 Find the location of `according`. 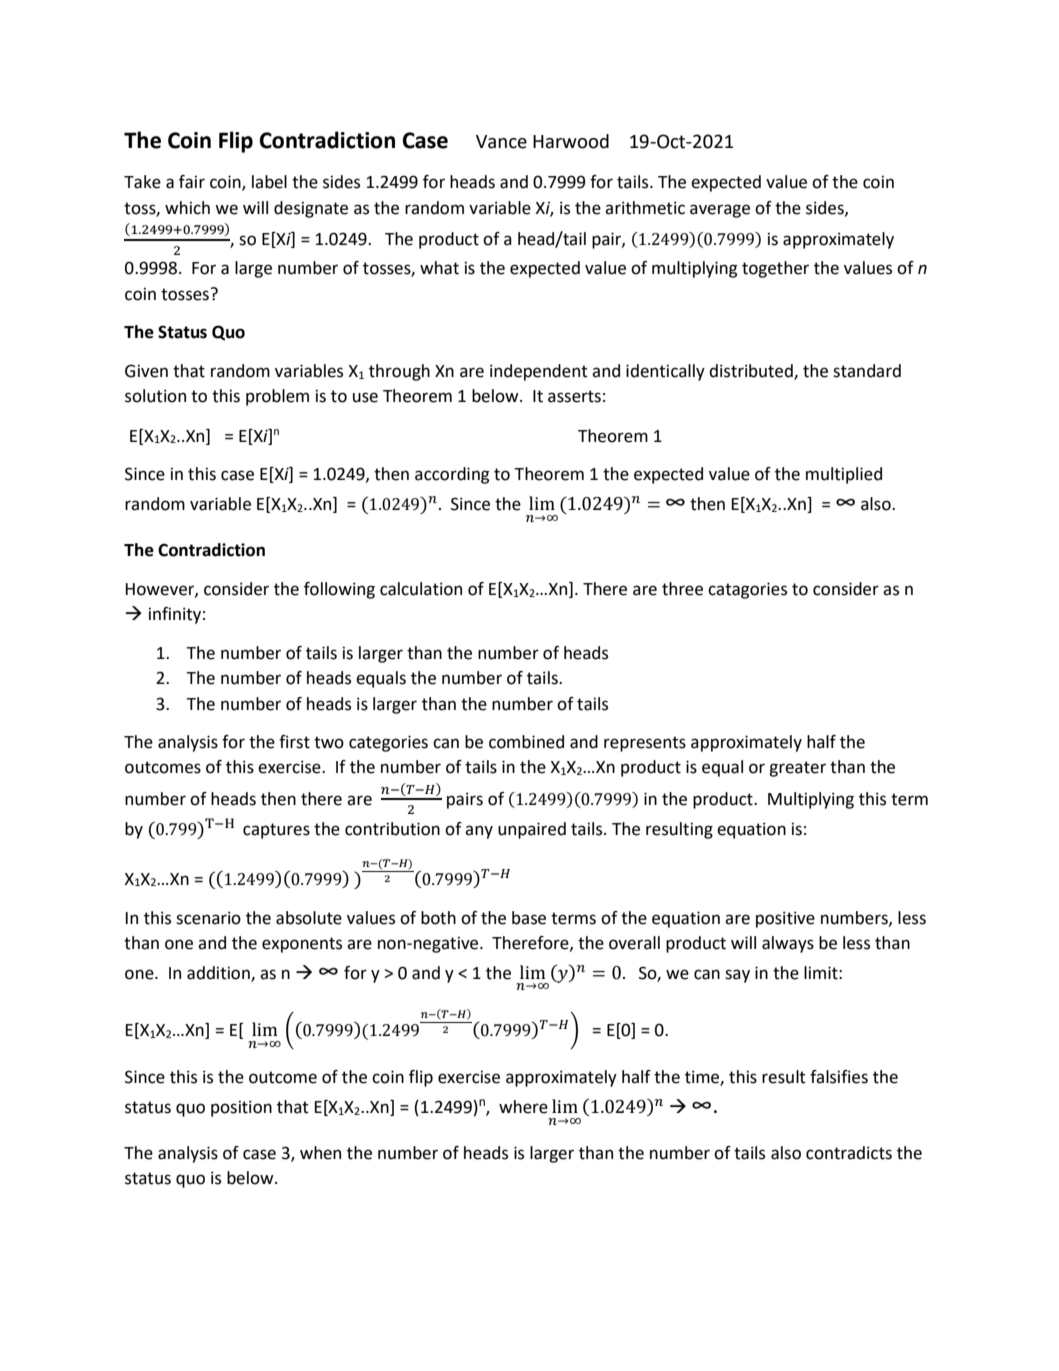

according is located at coordinates (452, 475).
